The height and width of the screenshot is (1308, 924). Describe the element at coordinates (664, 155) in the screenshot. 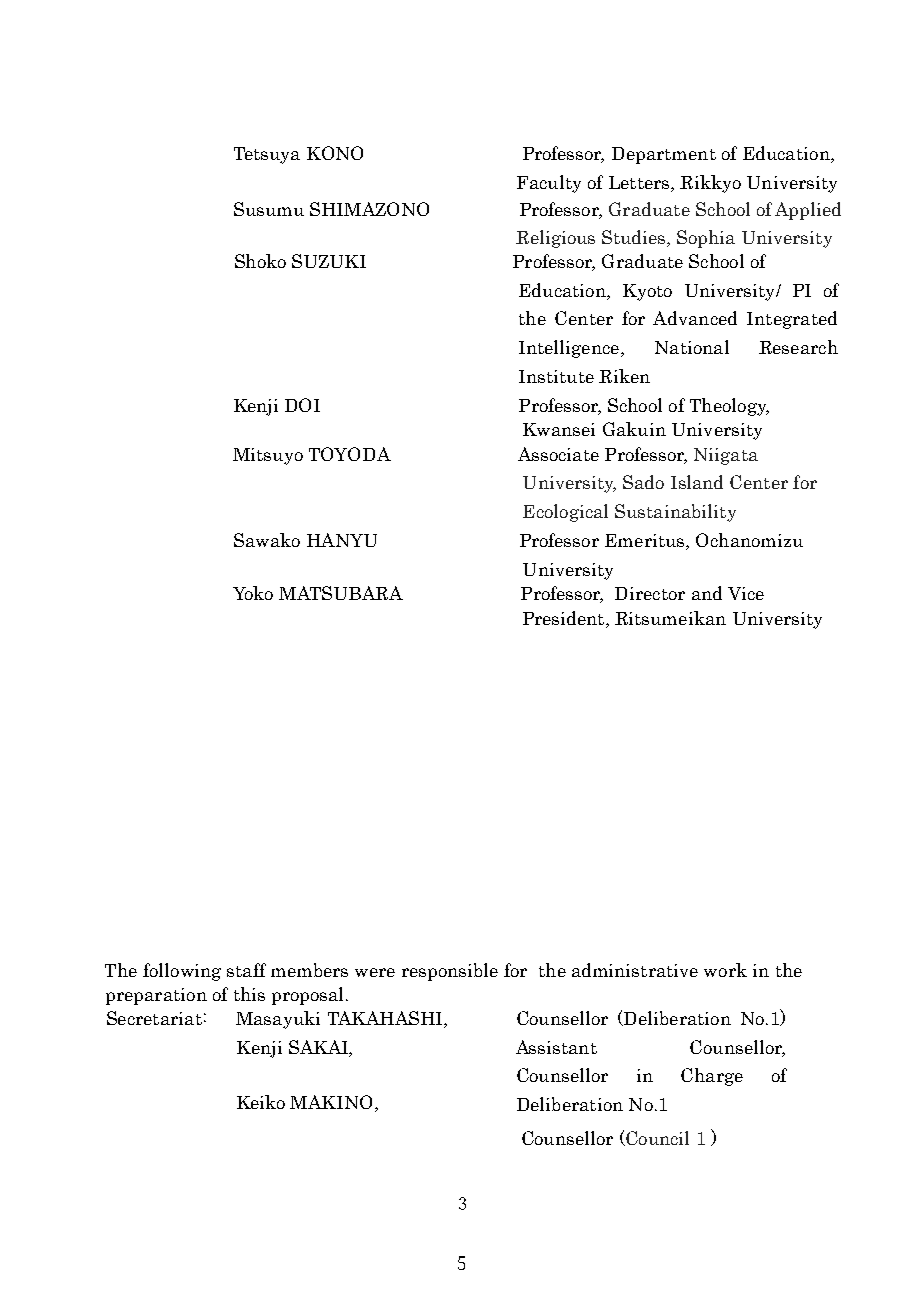

I see `Department` at that location.
